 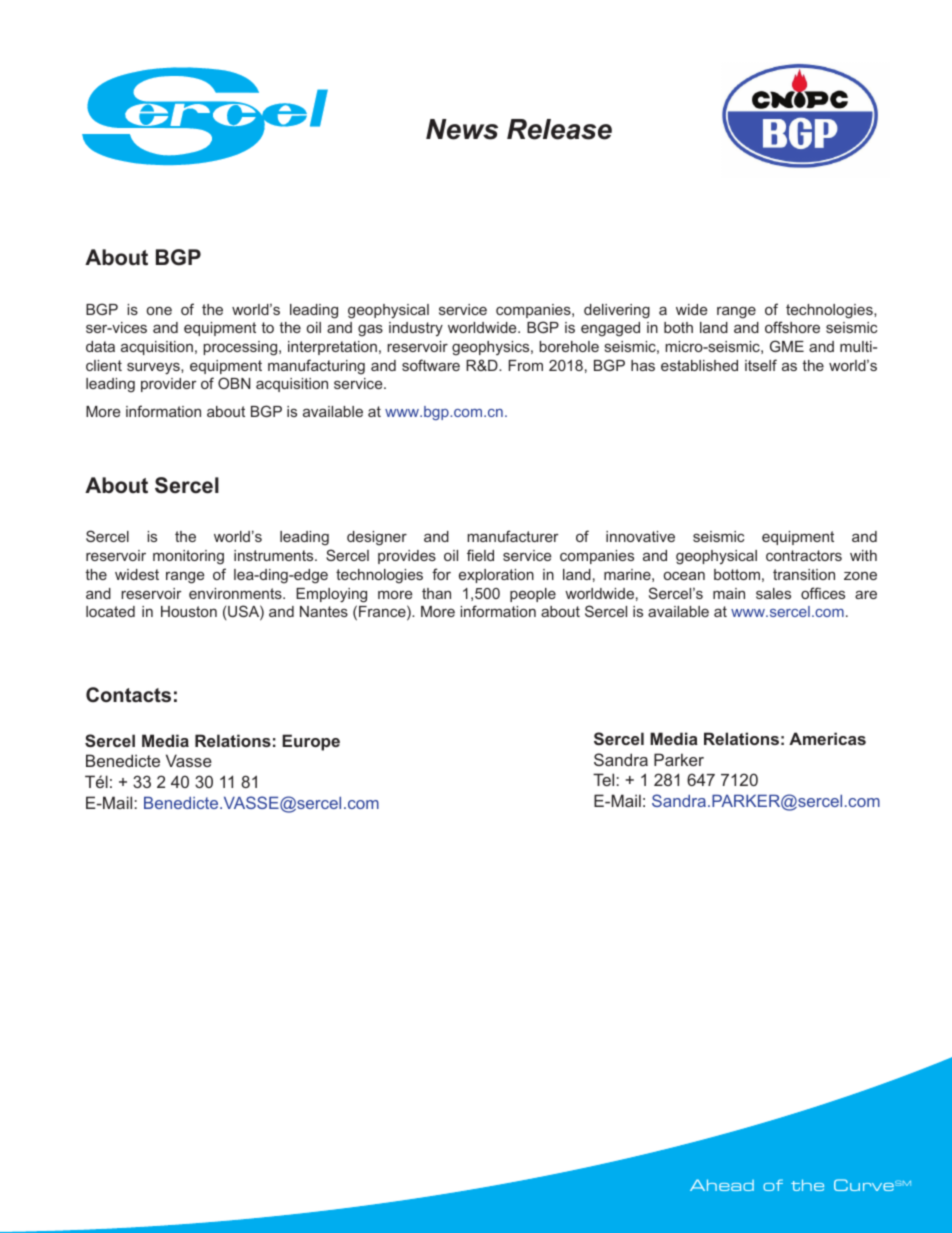 I want to click on News, so click(x=462, y=129).
